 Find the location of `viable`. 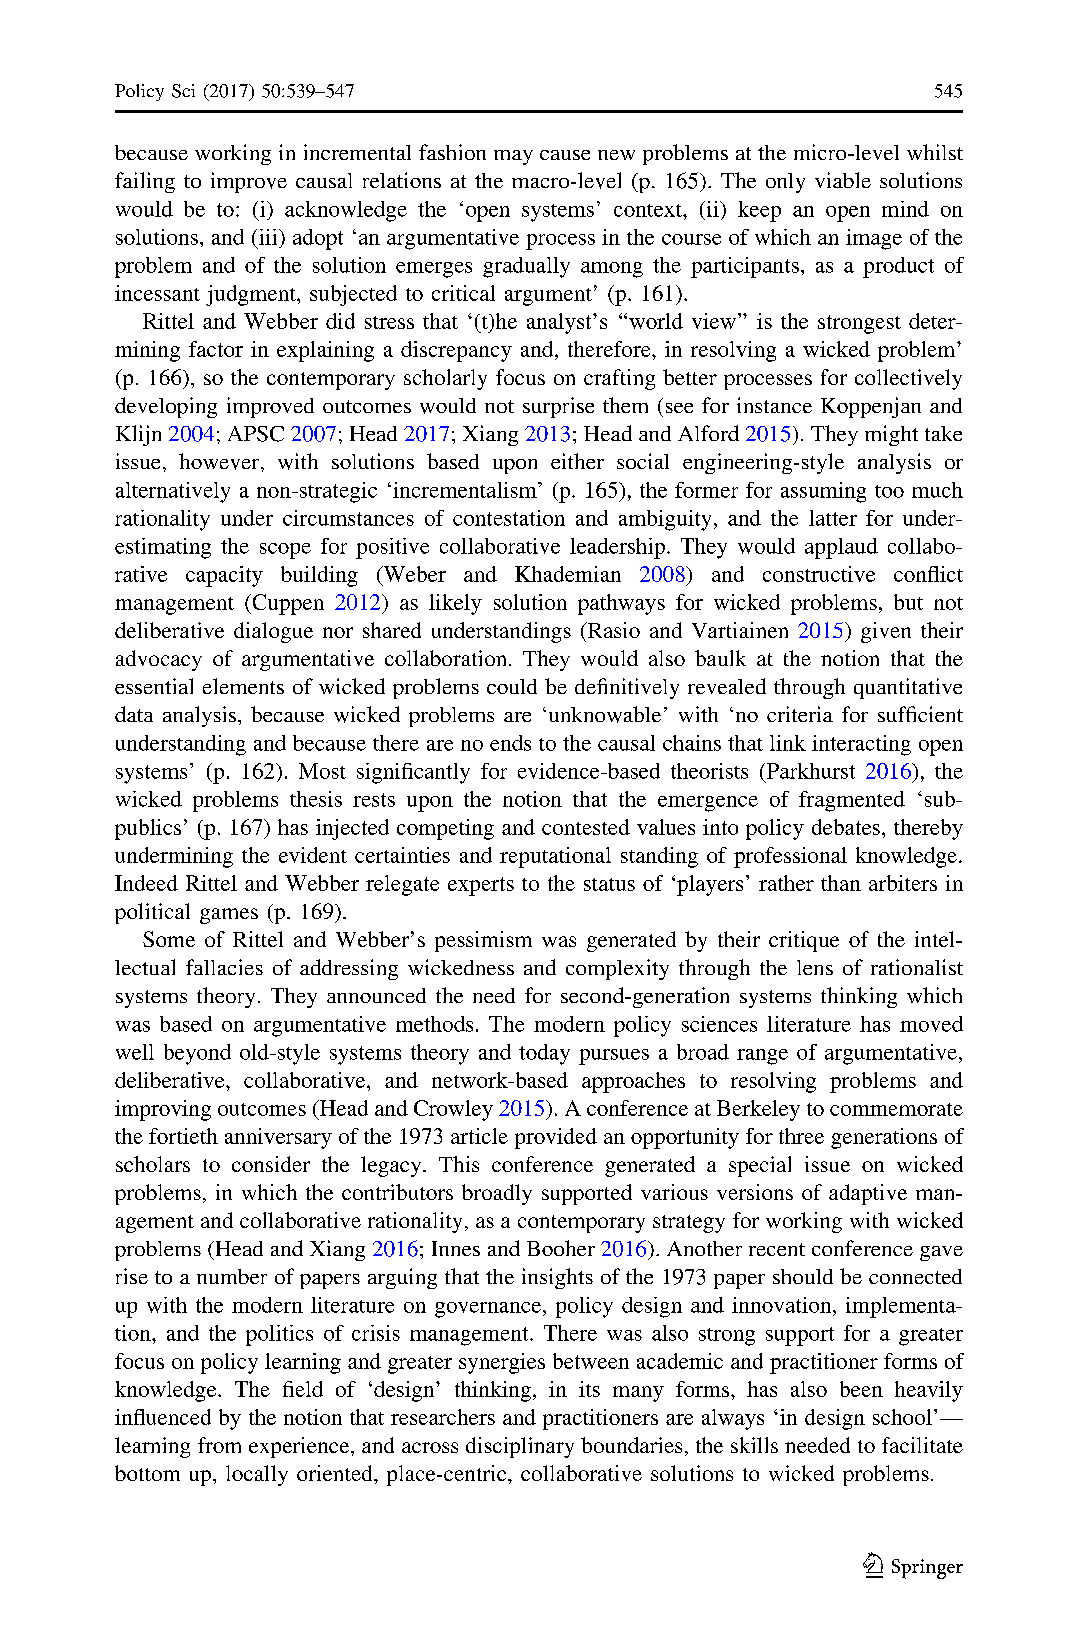

viable is located at coordinates (843, 180).
